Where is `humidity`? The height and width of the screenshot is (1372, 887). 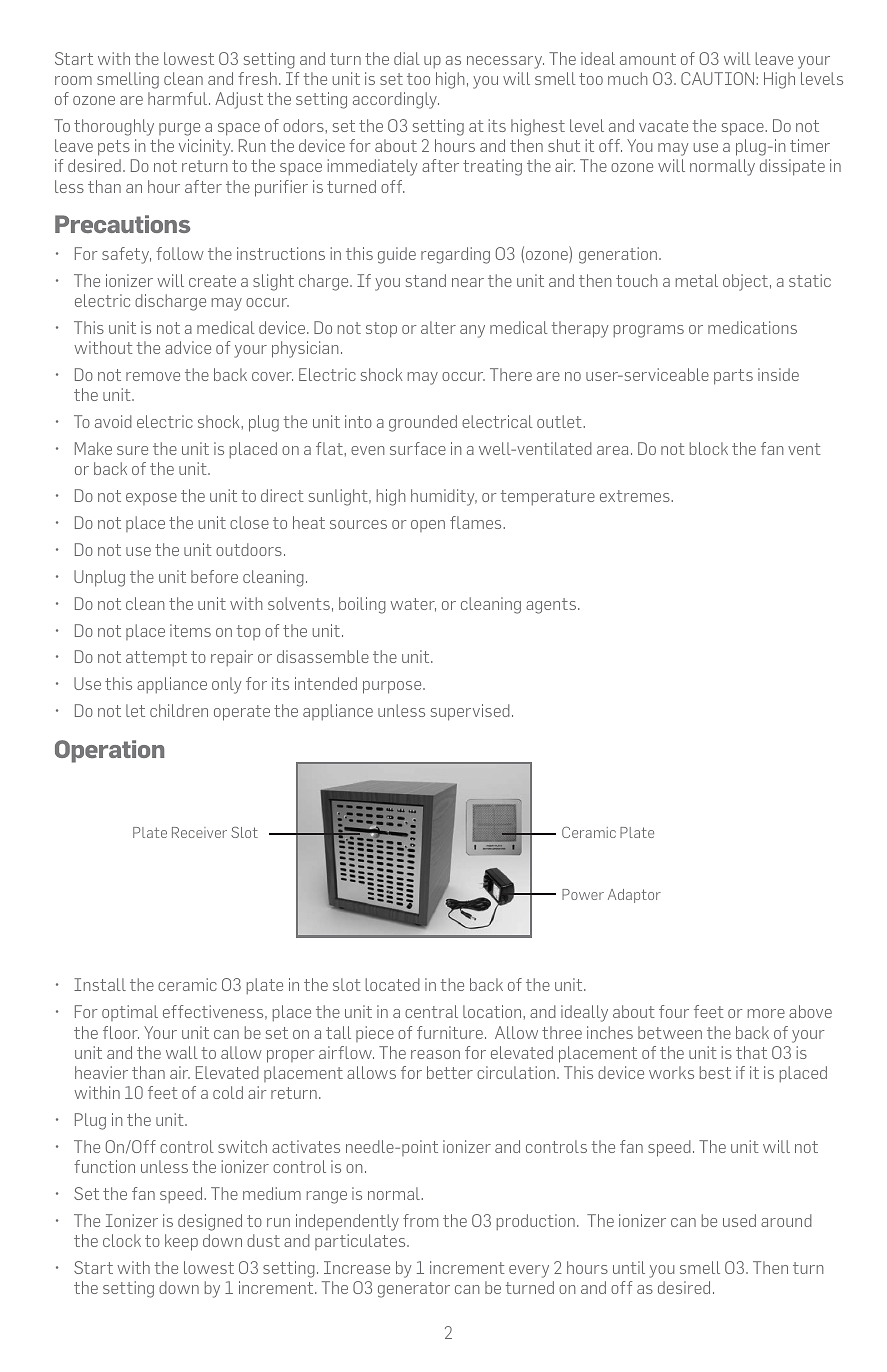 humidity is located at coordinates (444, 497).
